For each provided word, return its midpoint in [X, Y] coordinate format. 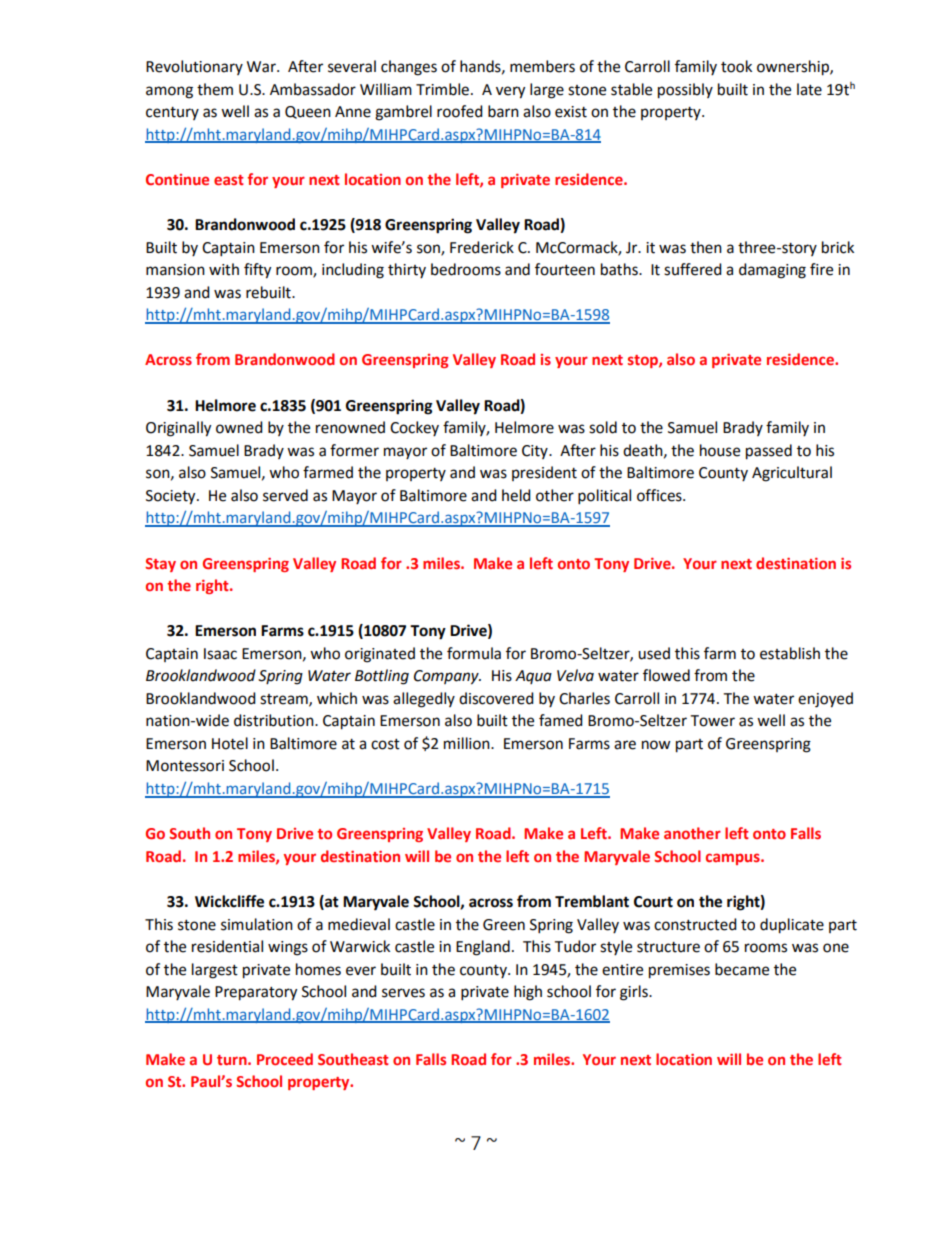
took [736, 66]
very [510, 92]
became [742, 969]
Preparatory [256, 993]
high [528, 993]
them [215, 89]
